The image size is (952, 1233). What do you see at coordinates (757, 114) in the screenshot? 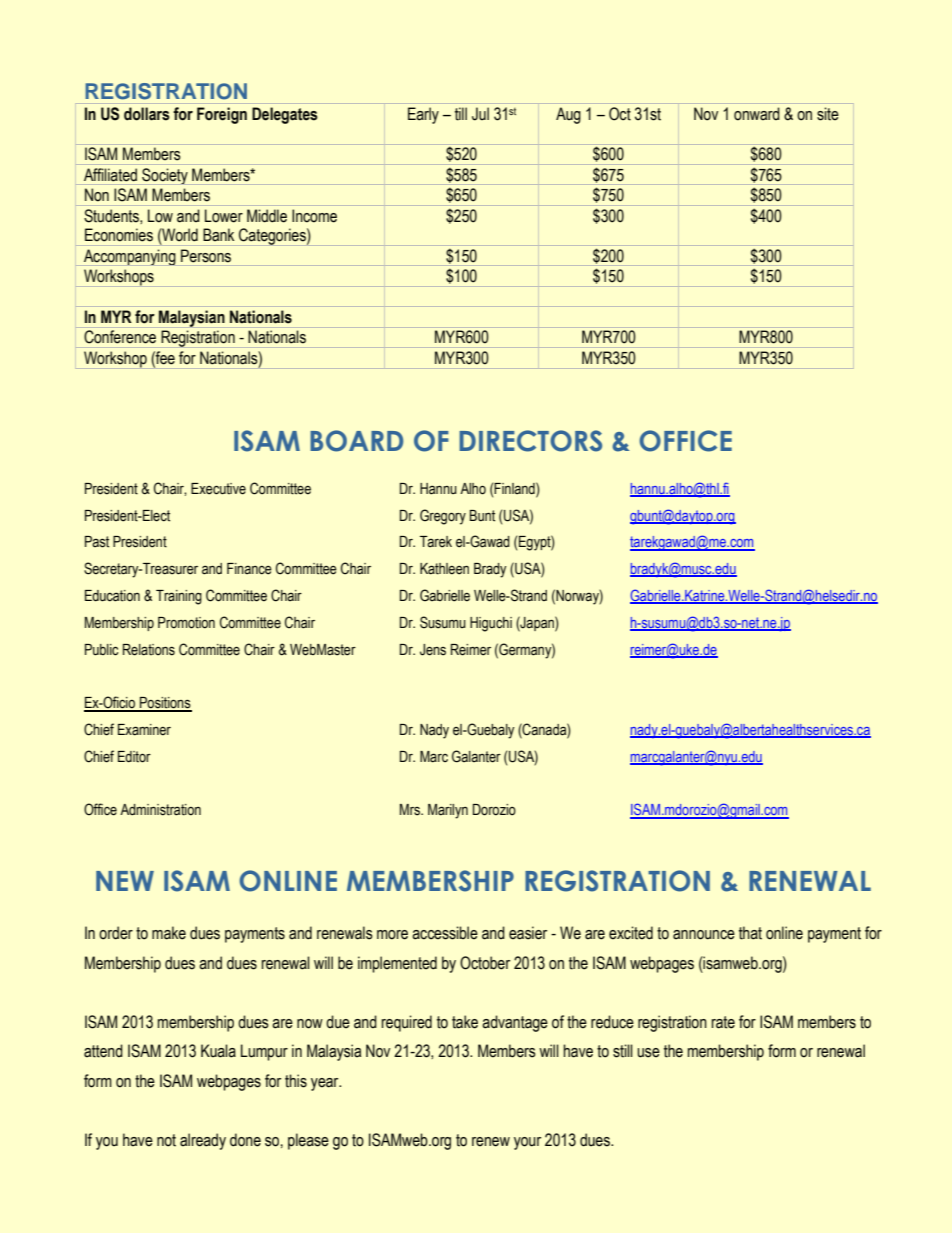
I see `onward` at bounding box center [757, 114].
